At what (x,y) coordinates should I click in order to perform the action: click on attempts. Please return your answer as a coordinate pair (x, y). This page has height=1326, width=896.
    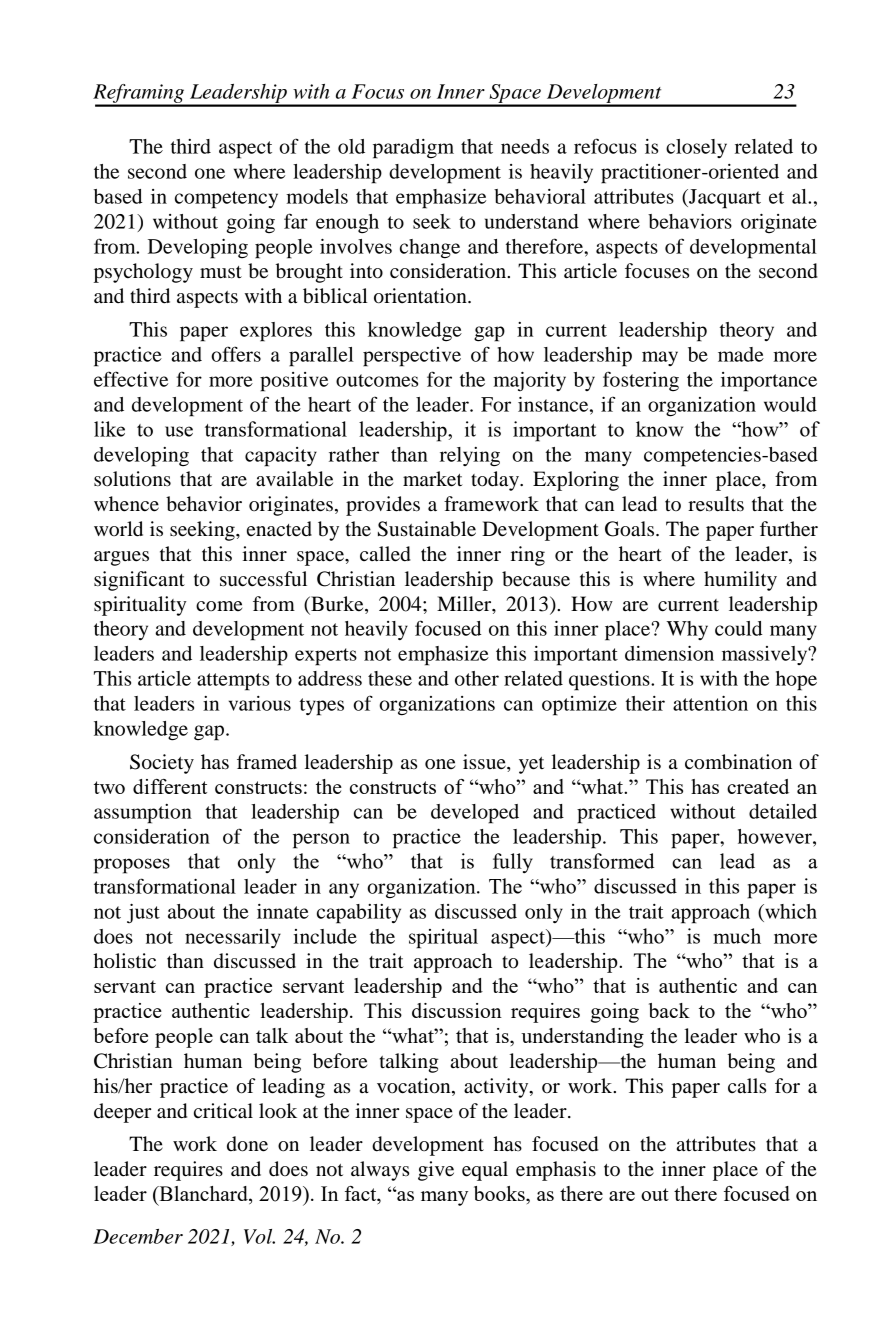
    Looking at the image, I should click on (233, 682).
